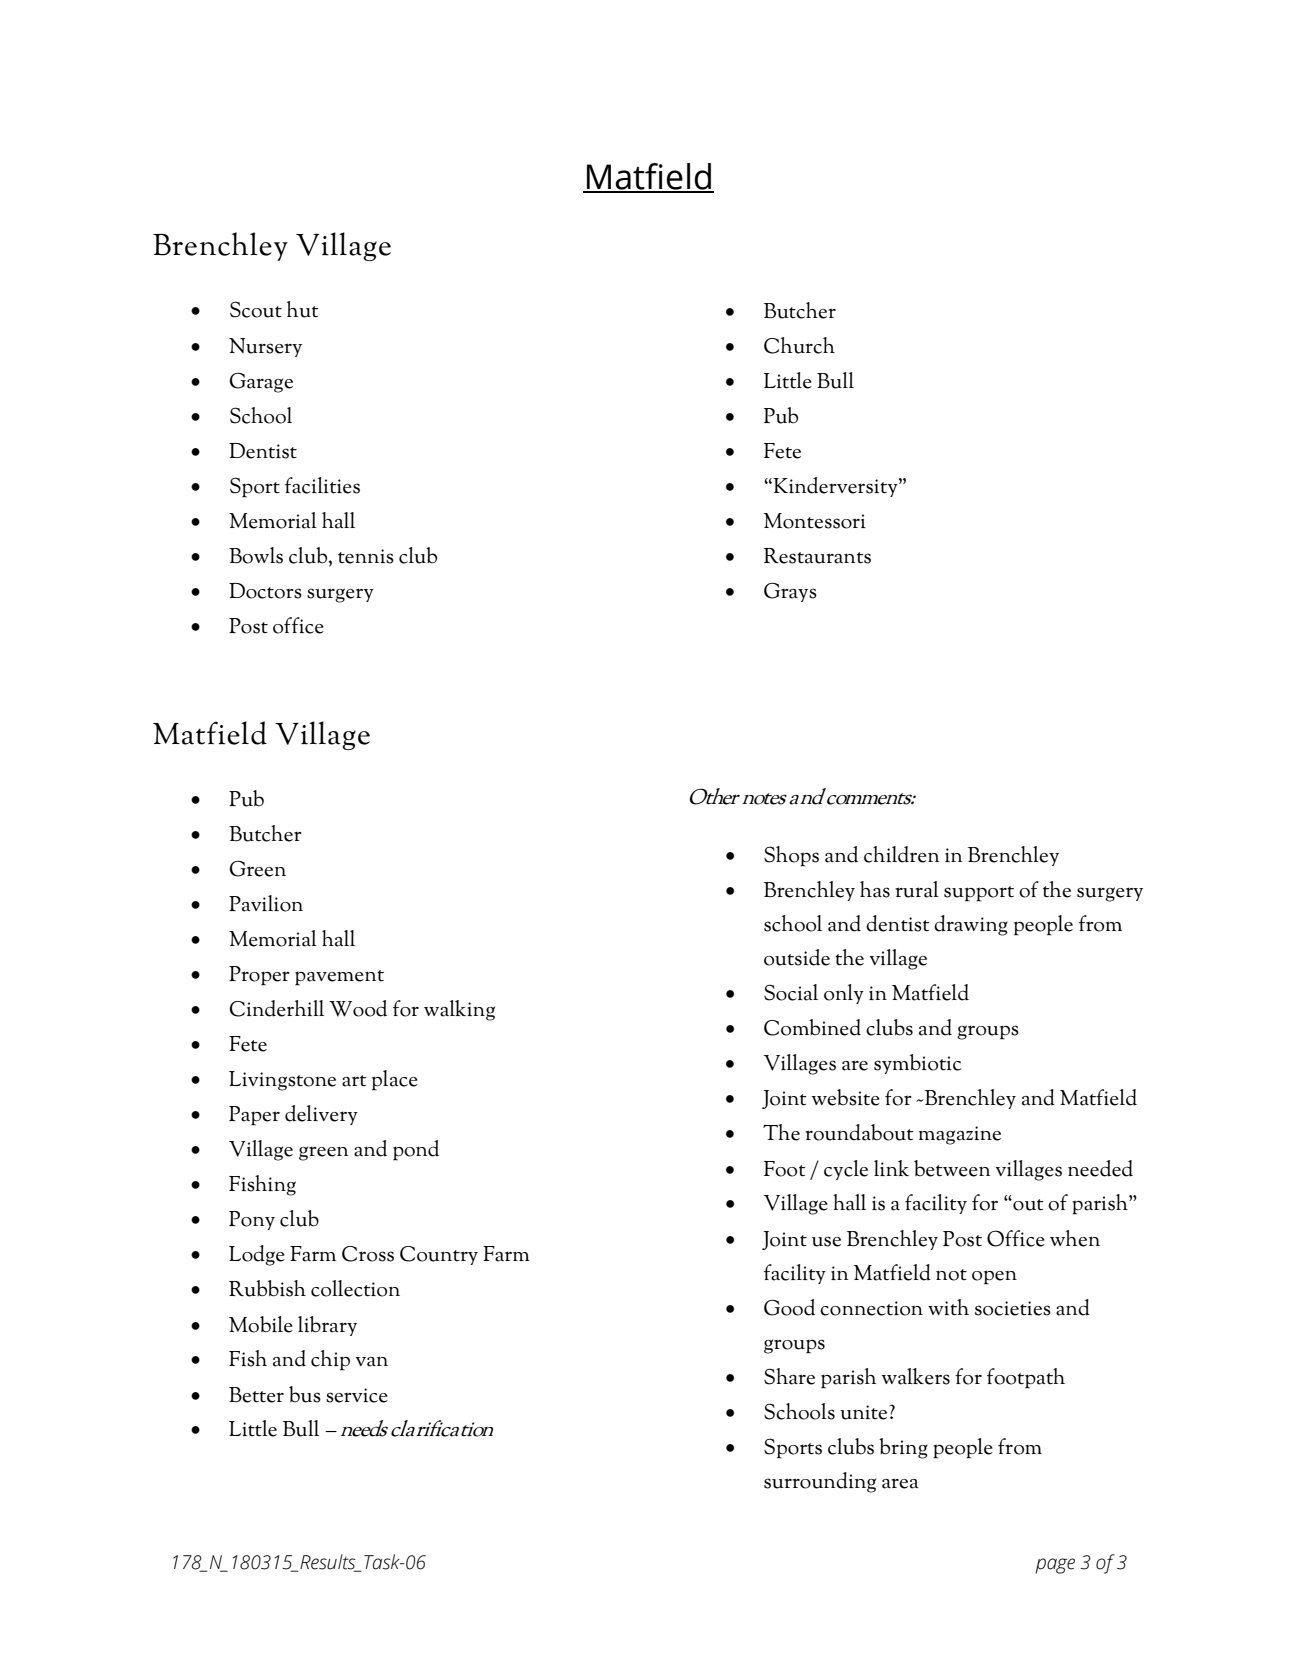 The width and height of the image is (1298, 1679). Describe the element at coordinates (815, 521) in the image. I see `Montessori` at that location.
